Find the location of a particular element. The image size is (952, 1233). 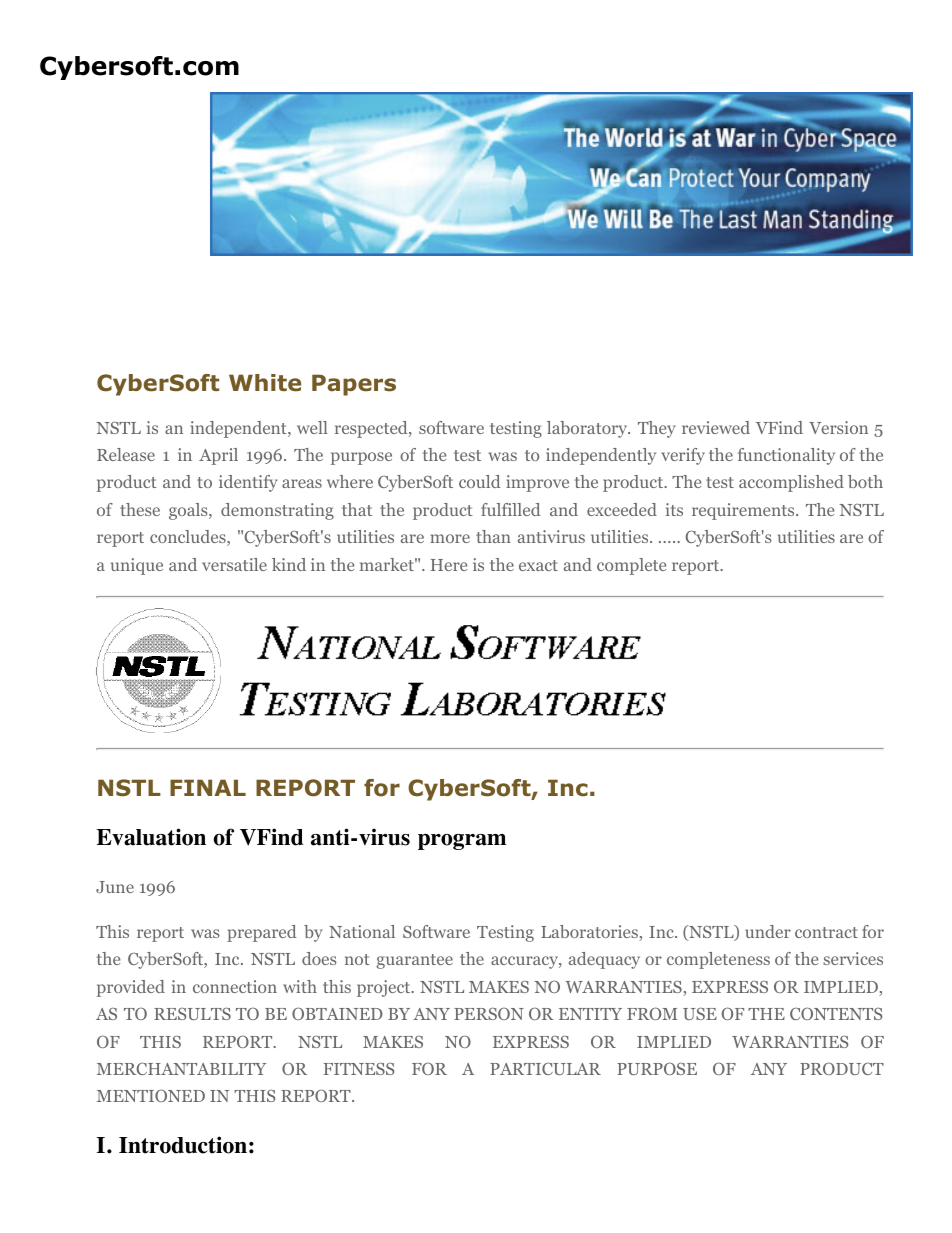

reviewed is located at coordinates (716, 427).
